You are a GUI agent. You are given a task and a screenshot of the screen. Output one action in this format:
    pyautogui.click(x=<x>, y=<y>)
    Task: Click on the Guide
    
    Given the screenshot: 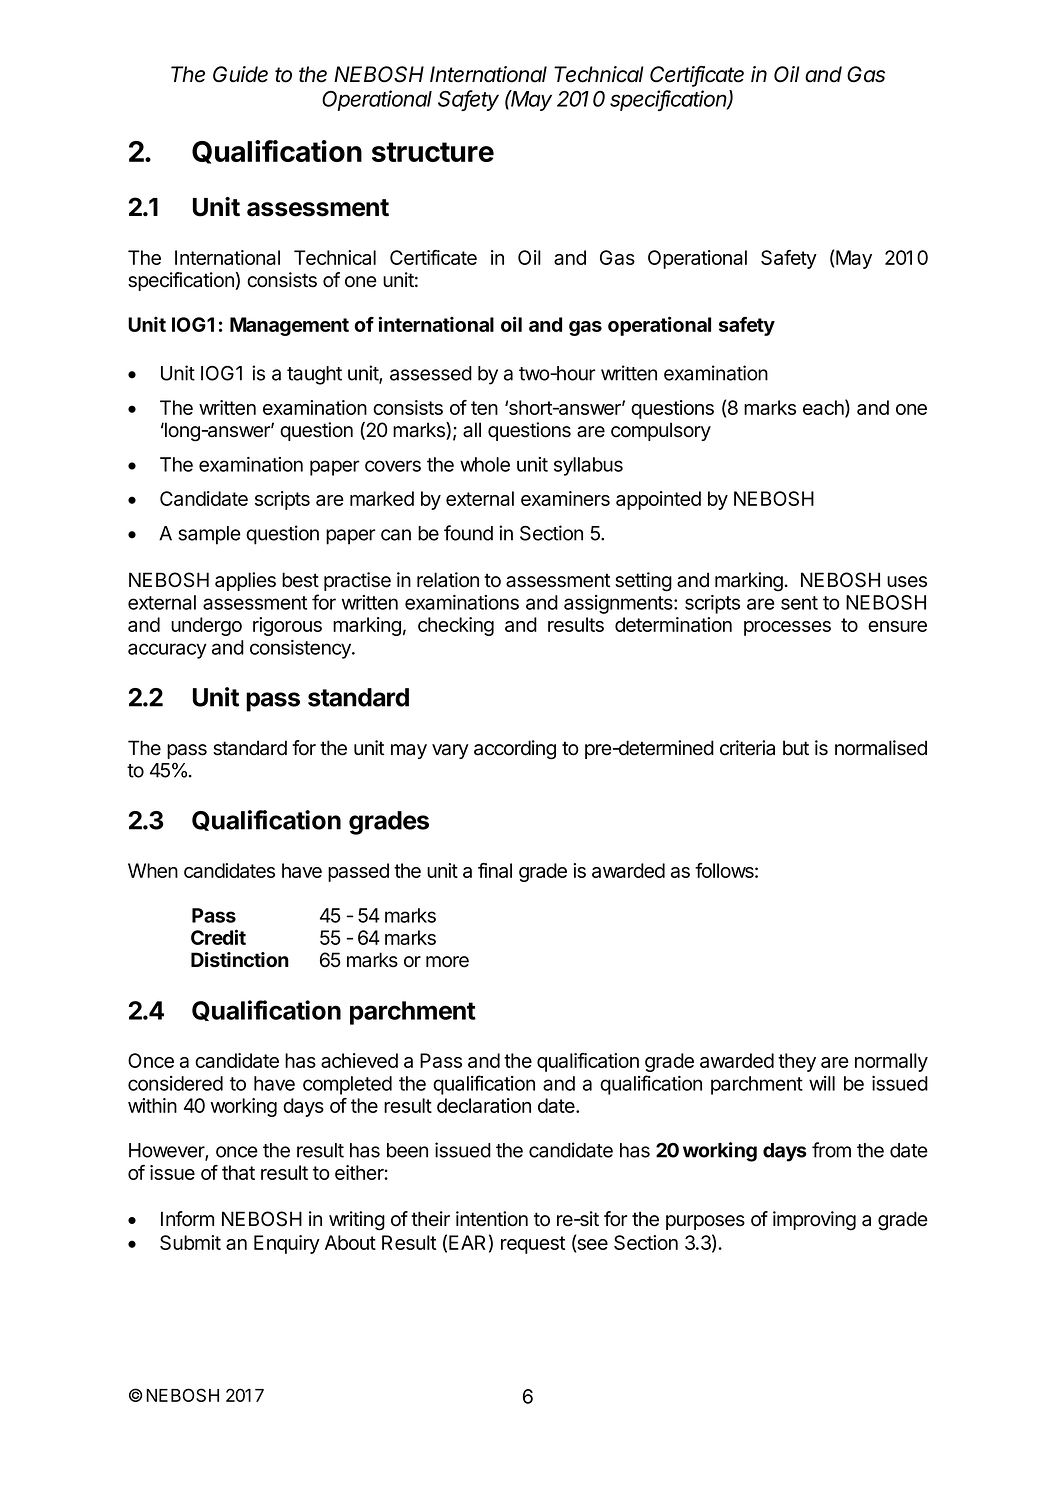 What is the action you would take?
    pyautogui.click(x=240, y=74)
